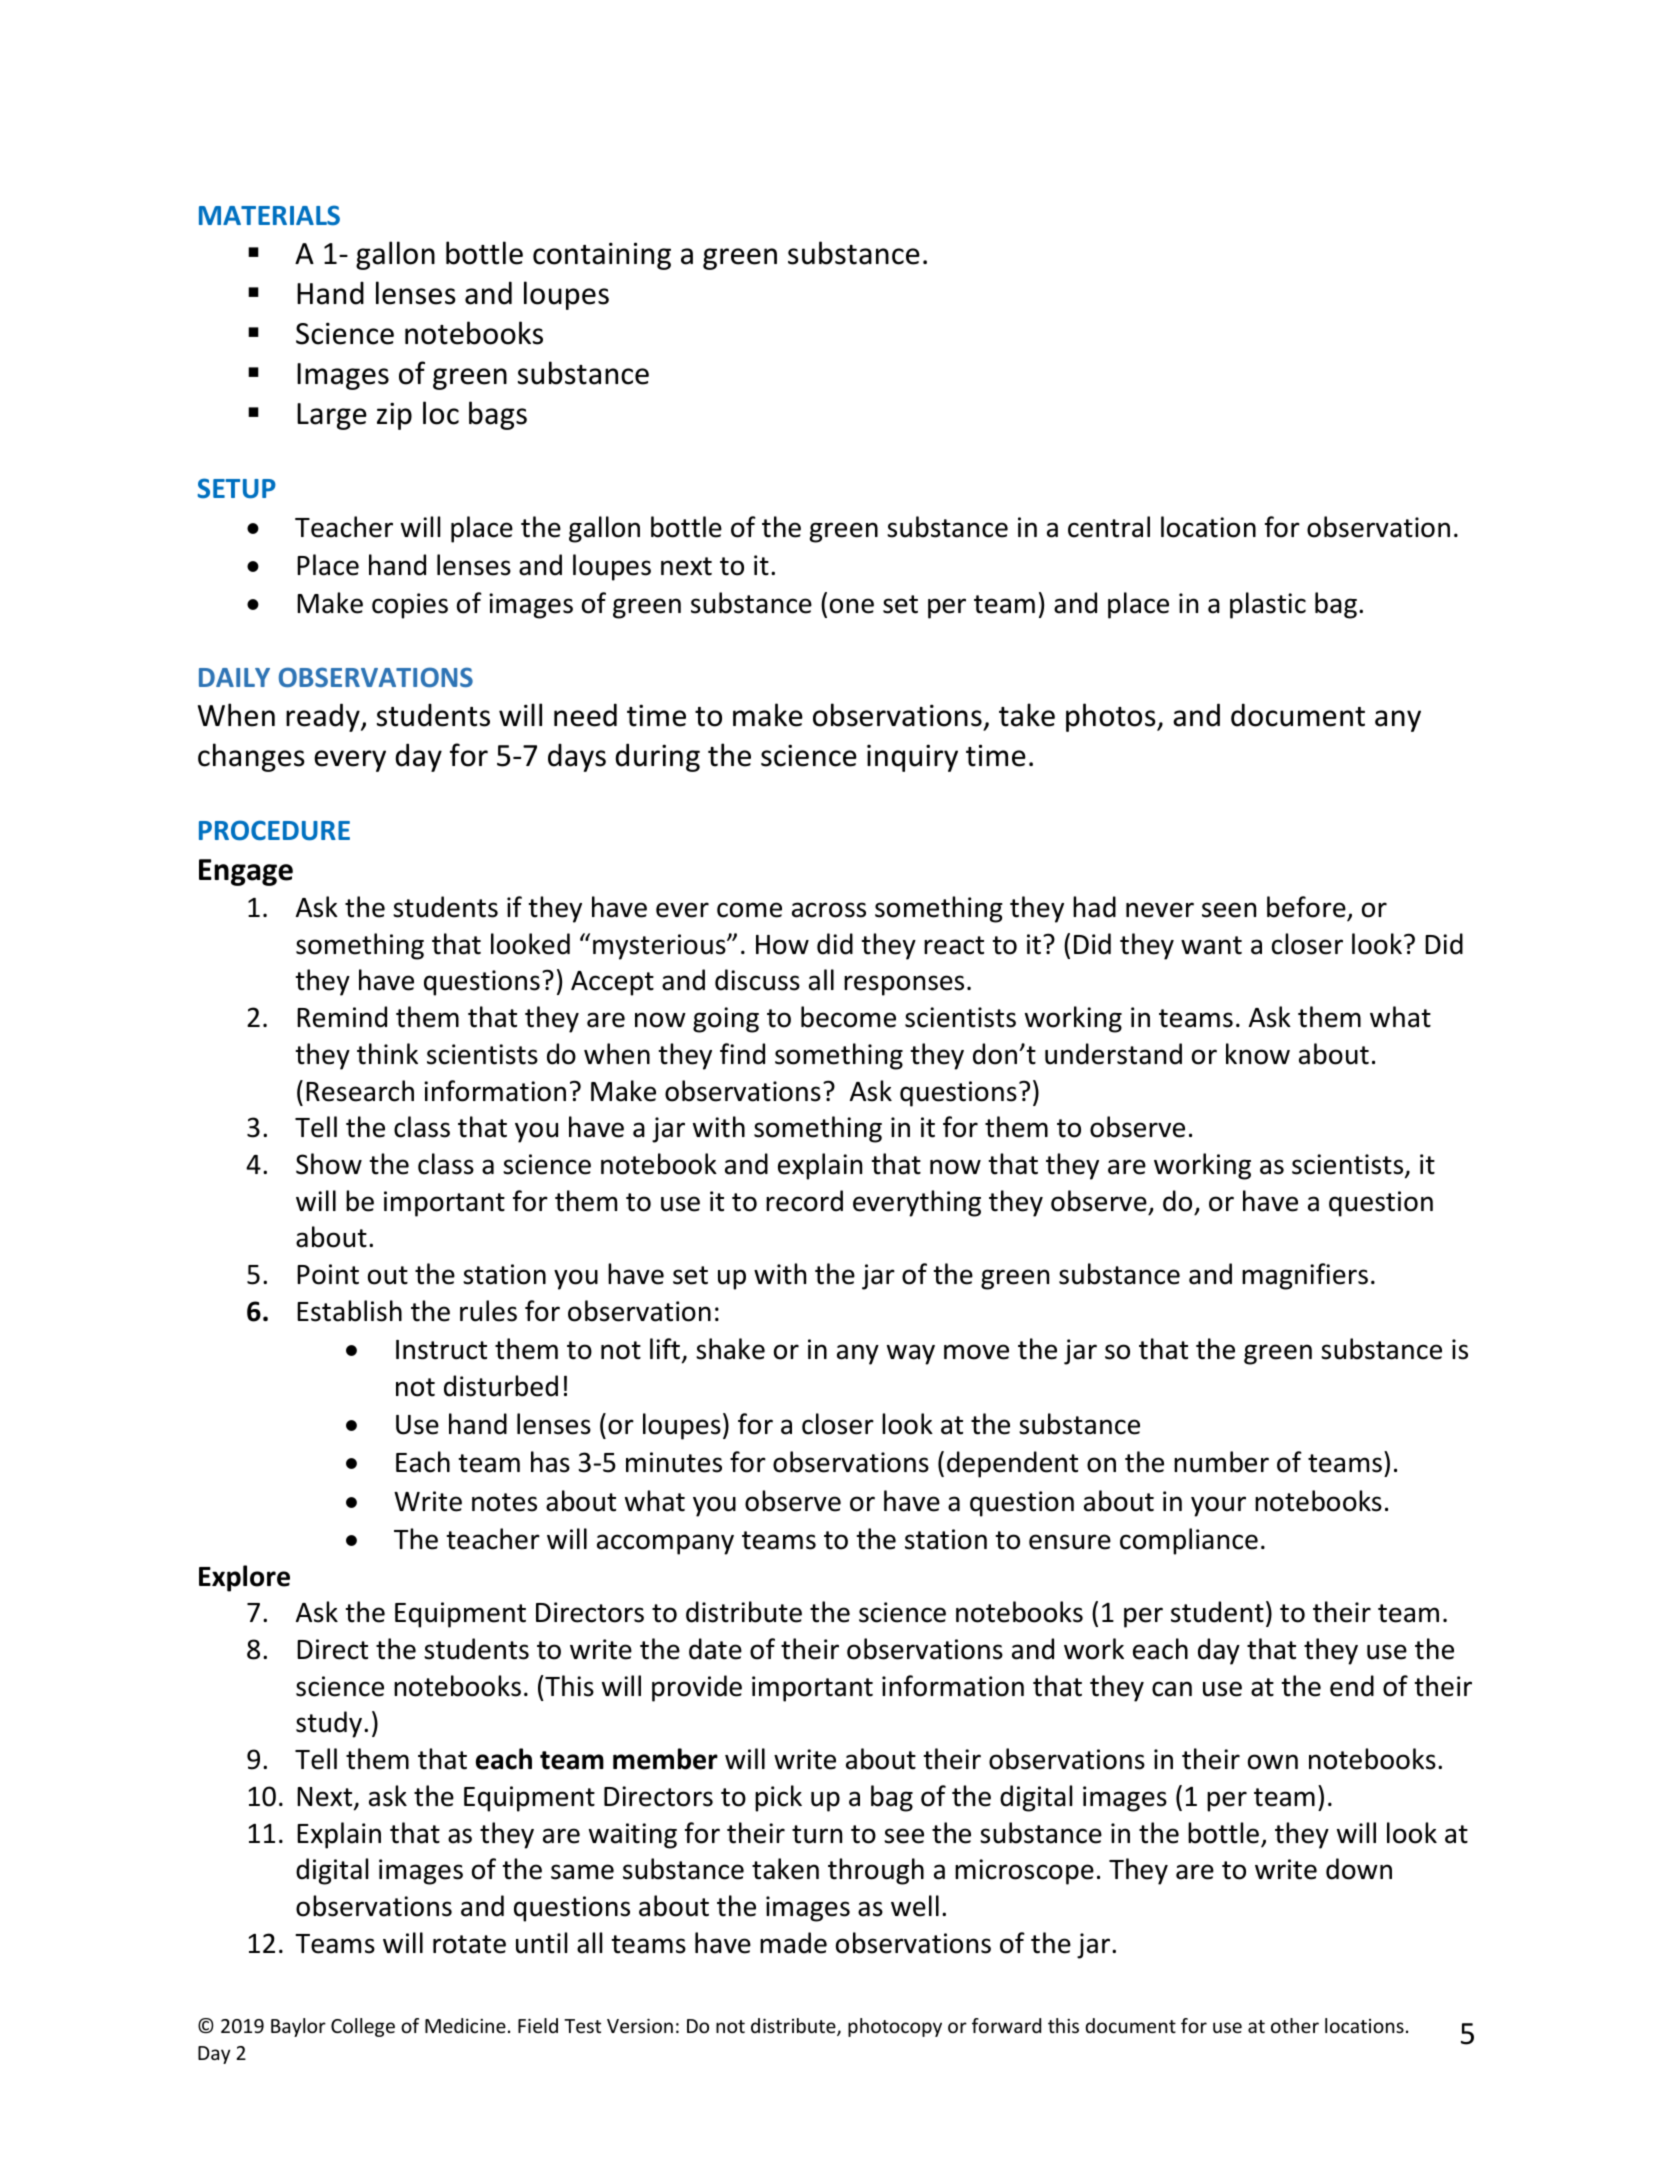  What do you see at coordinates (1258, 1054) in the screenshot?
I see `know` at bounding box center [1258, 1054].
